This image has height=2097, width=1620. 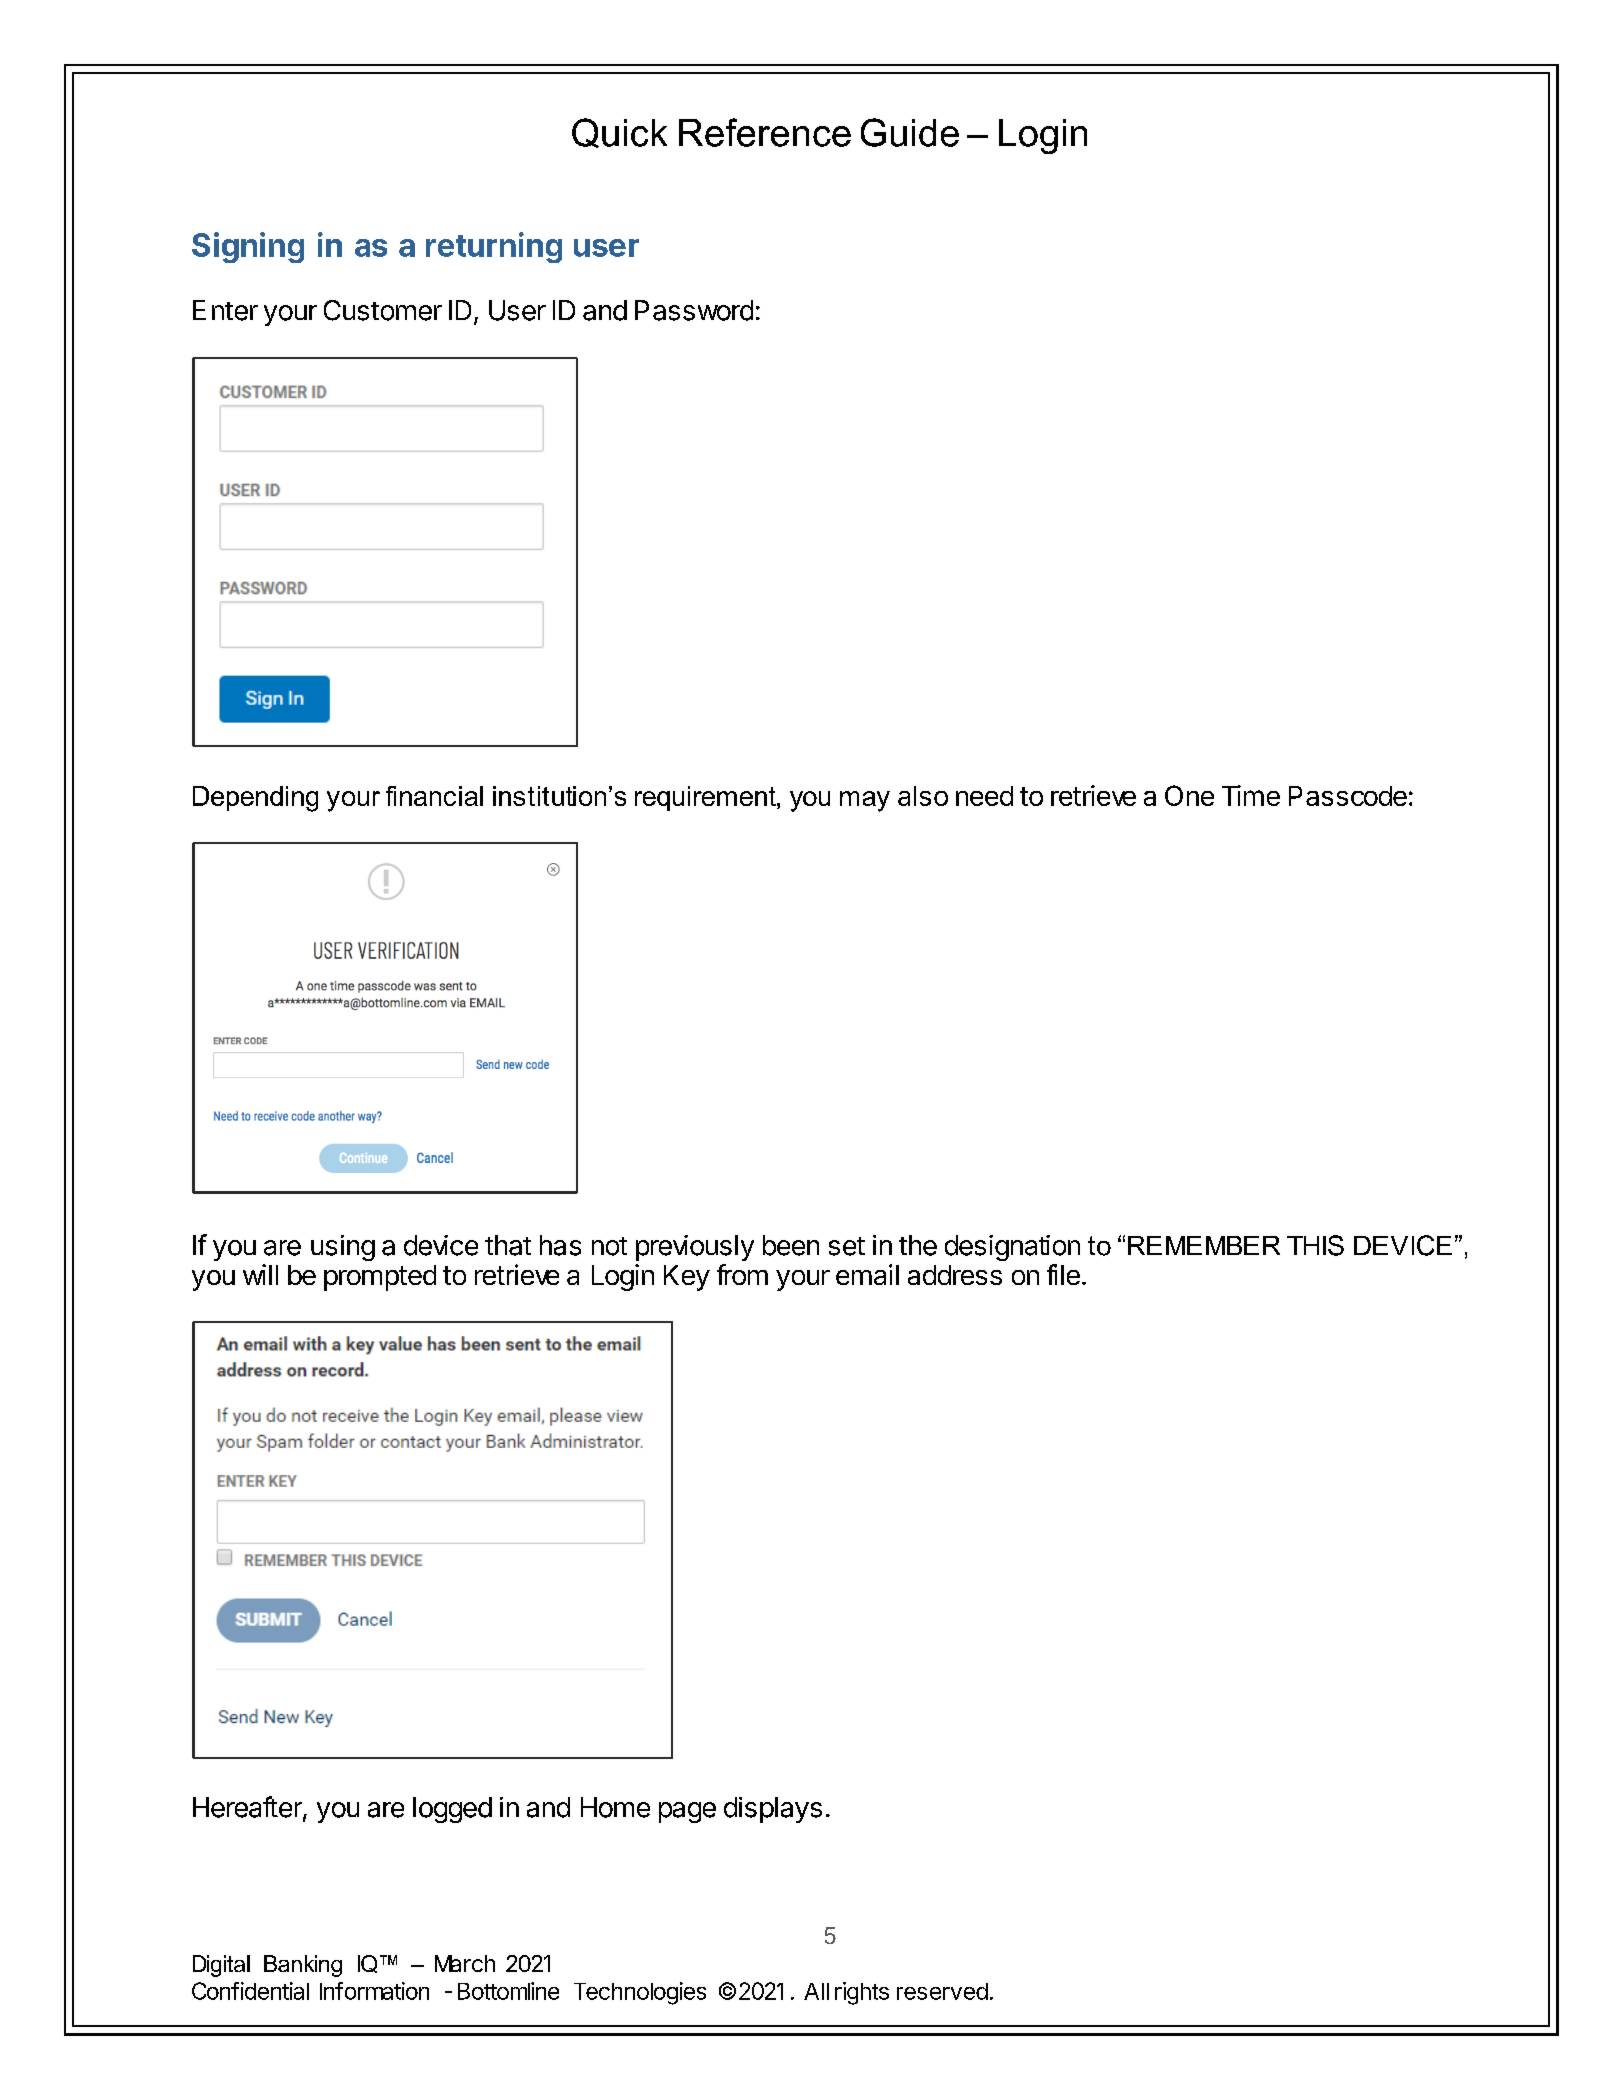 What do you see at coordinates (742, 1274) in the image?
I see `from` at bounding box center [742, 1274].
